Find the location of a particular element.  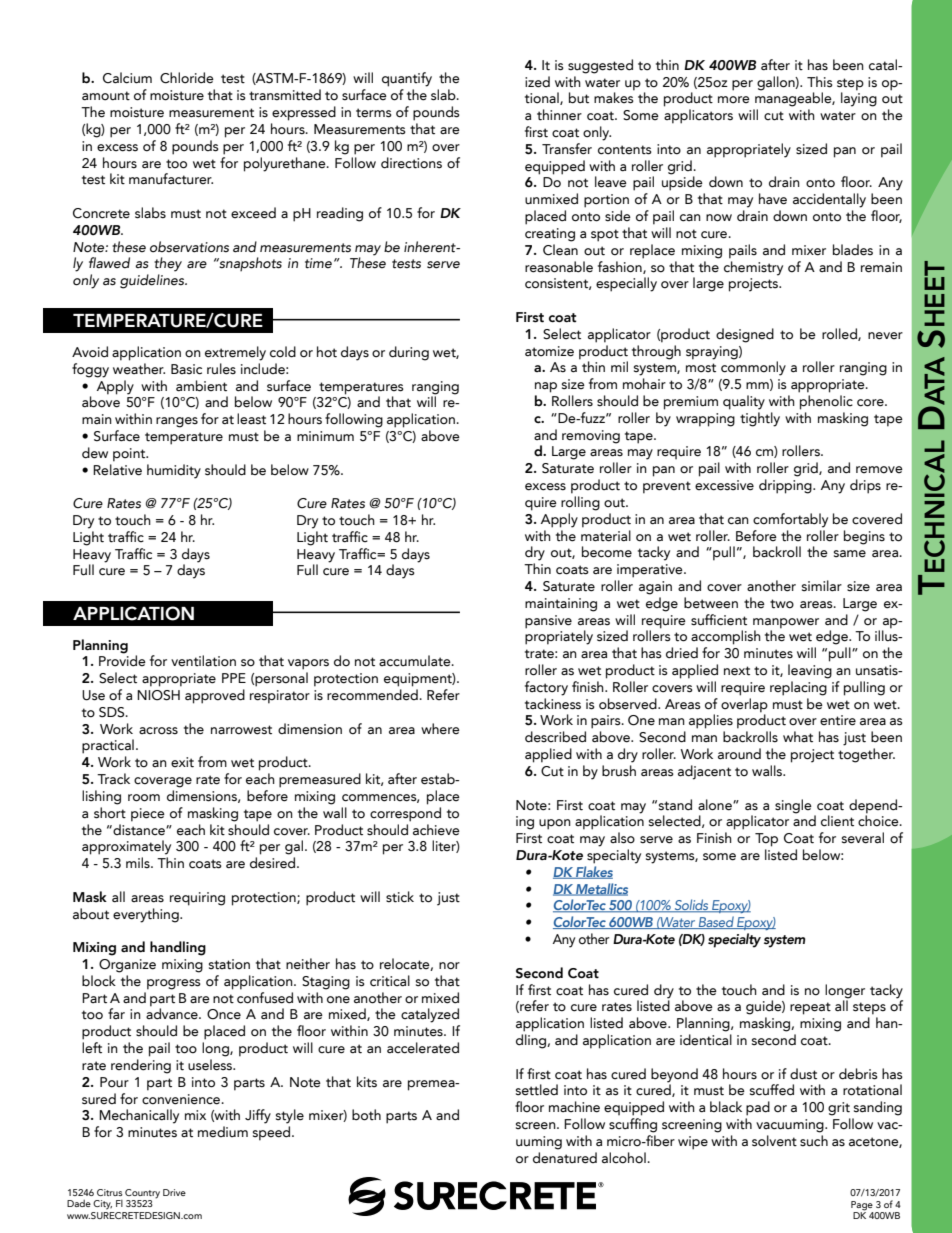

This is located at coordinates (820, 82).
